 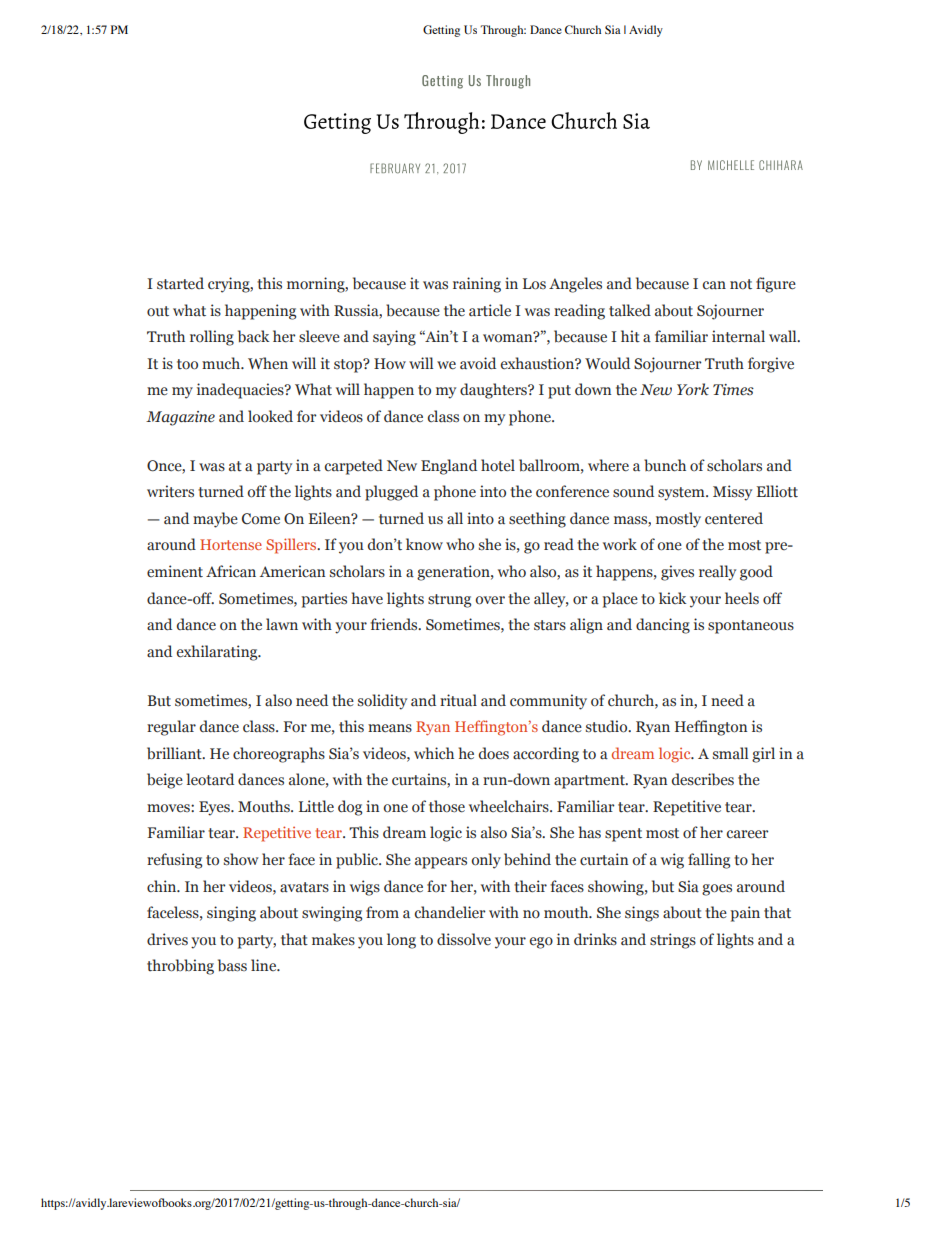 I want to click on strings, so click(x=673, y=941).
